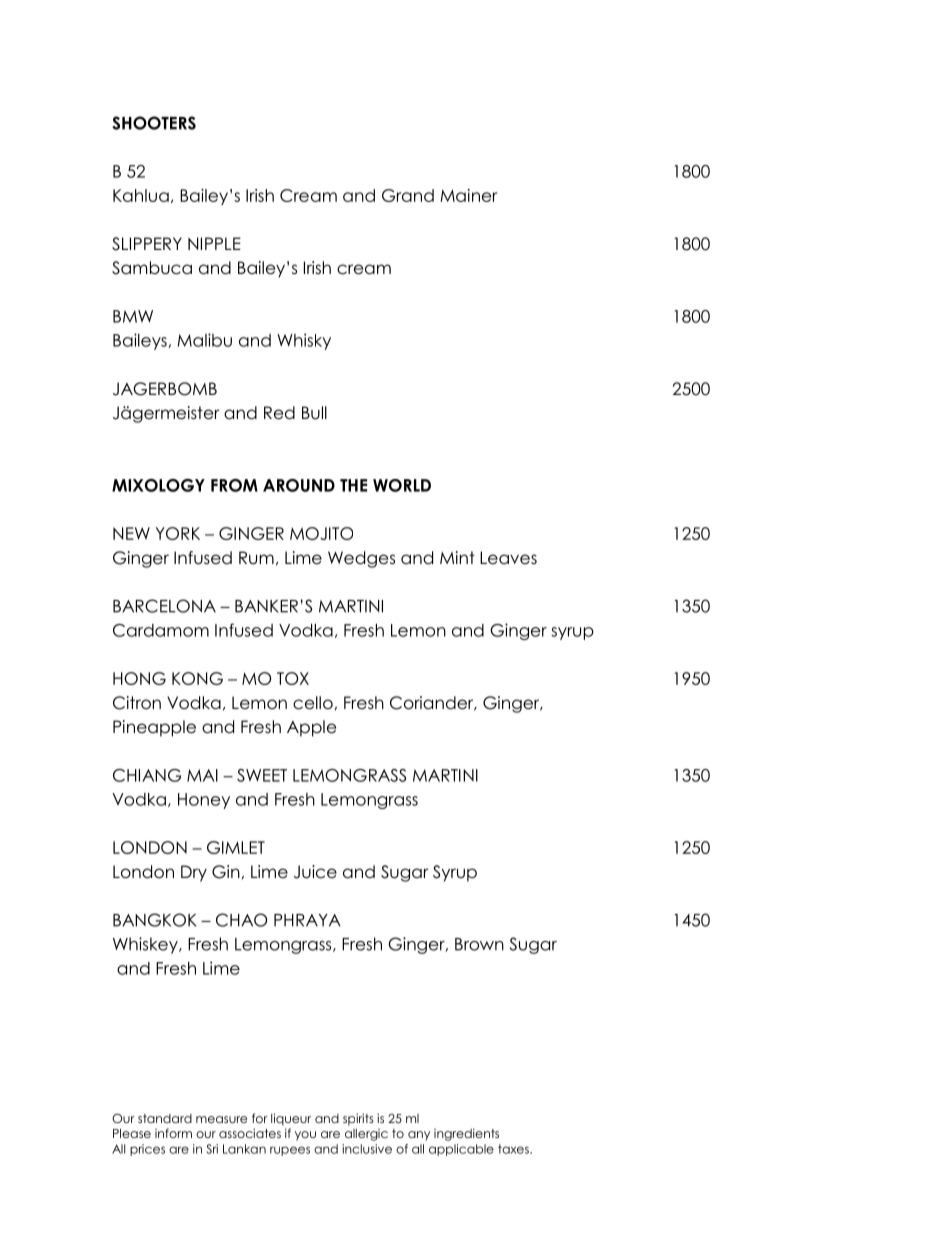 This screenshot has height=1233, width=952. Describe the element at coordinates (147, 775) in the screenshot. I see `CHIANG` at that location.
